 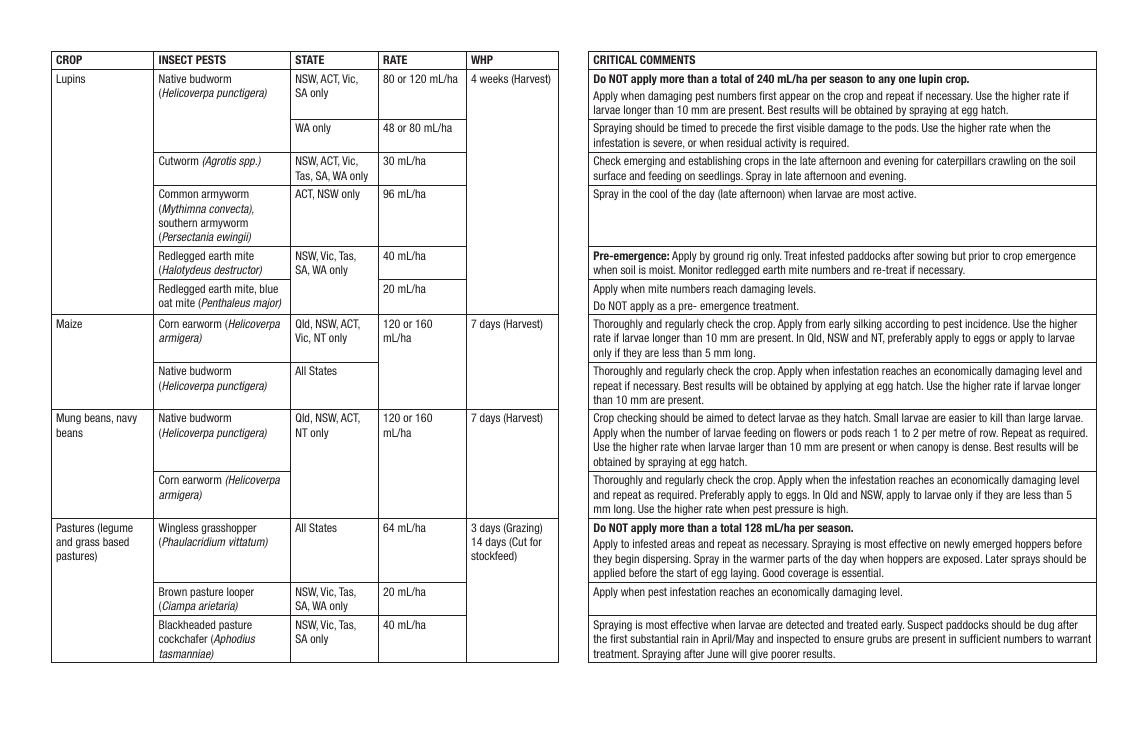 I want to click on one, so click(x=907, y=79).
